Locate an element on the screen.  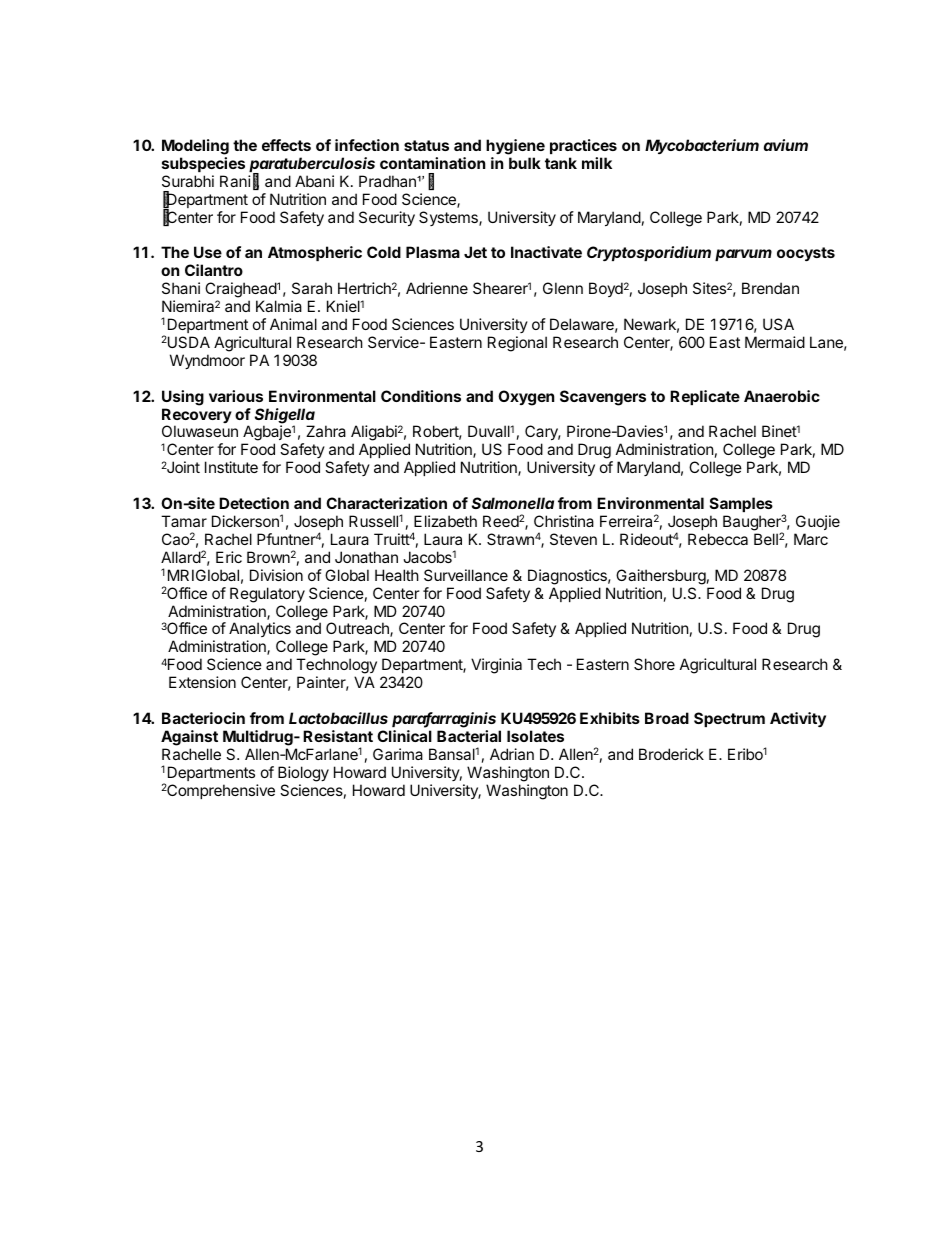
Spectrum is located at coordinates (729, 719).
